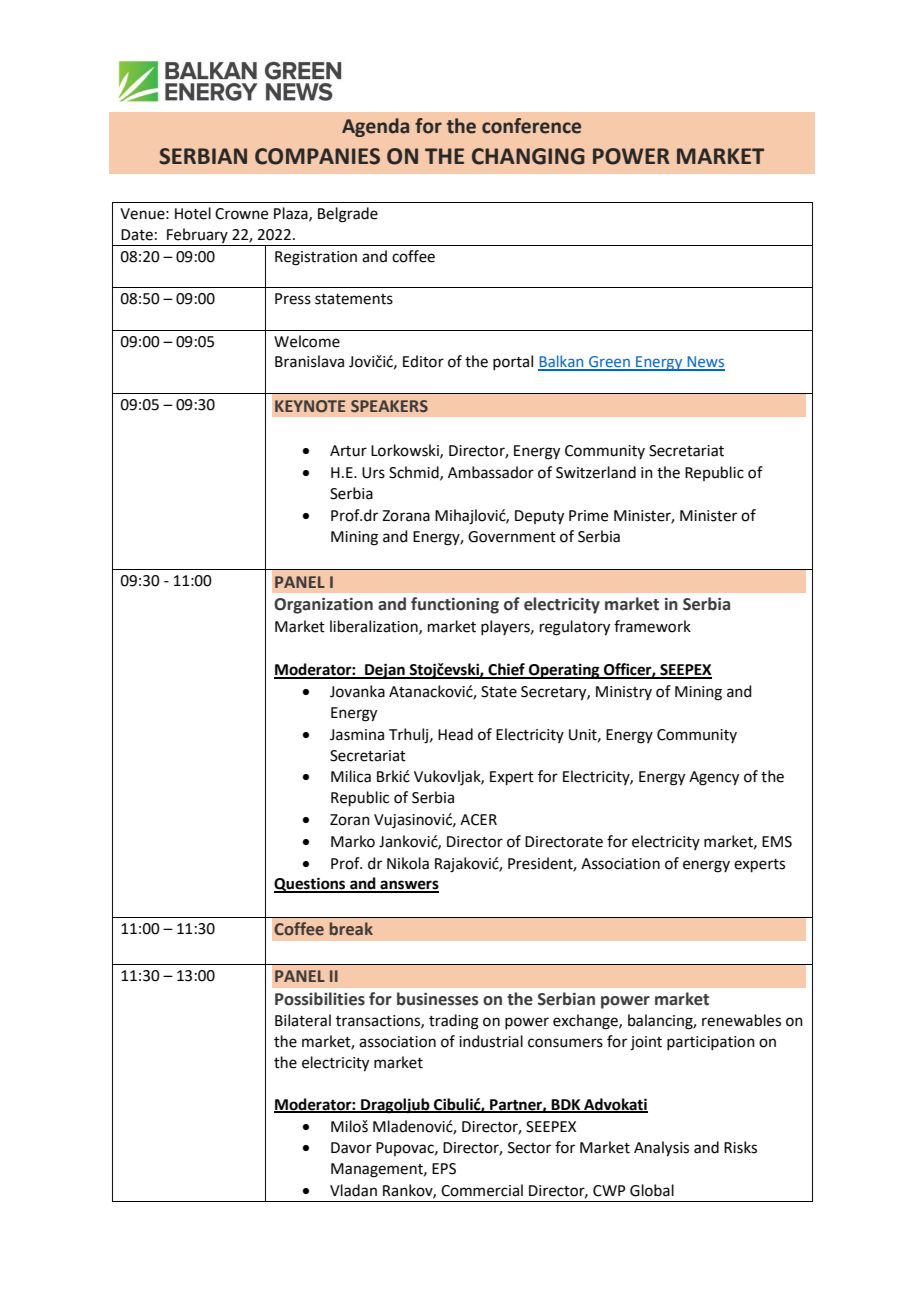  I want to click on conference, so click(531, 126).
